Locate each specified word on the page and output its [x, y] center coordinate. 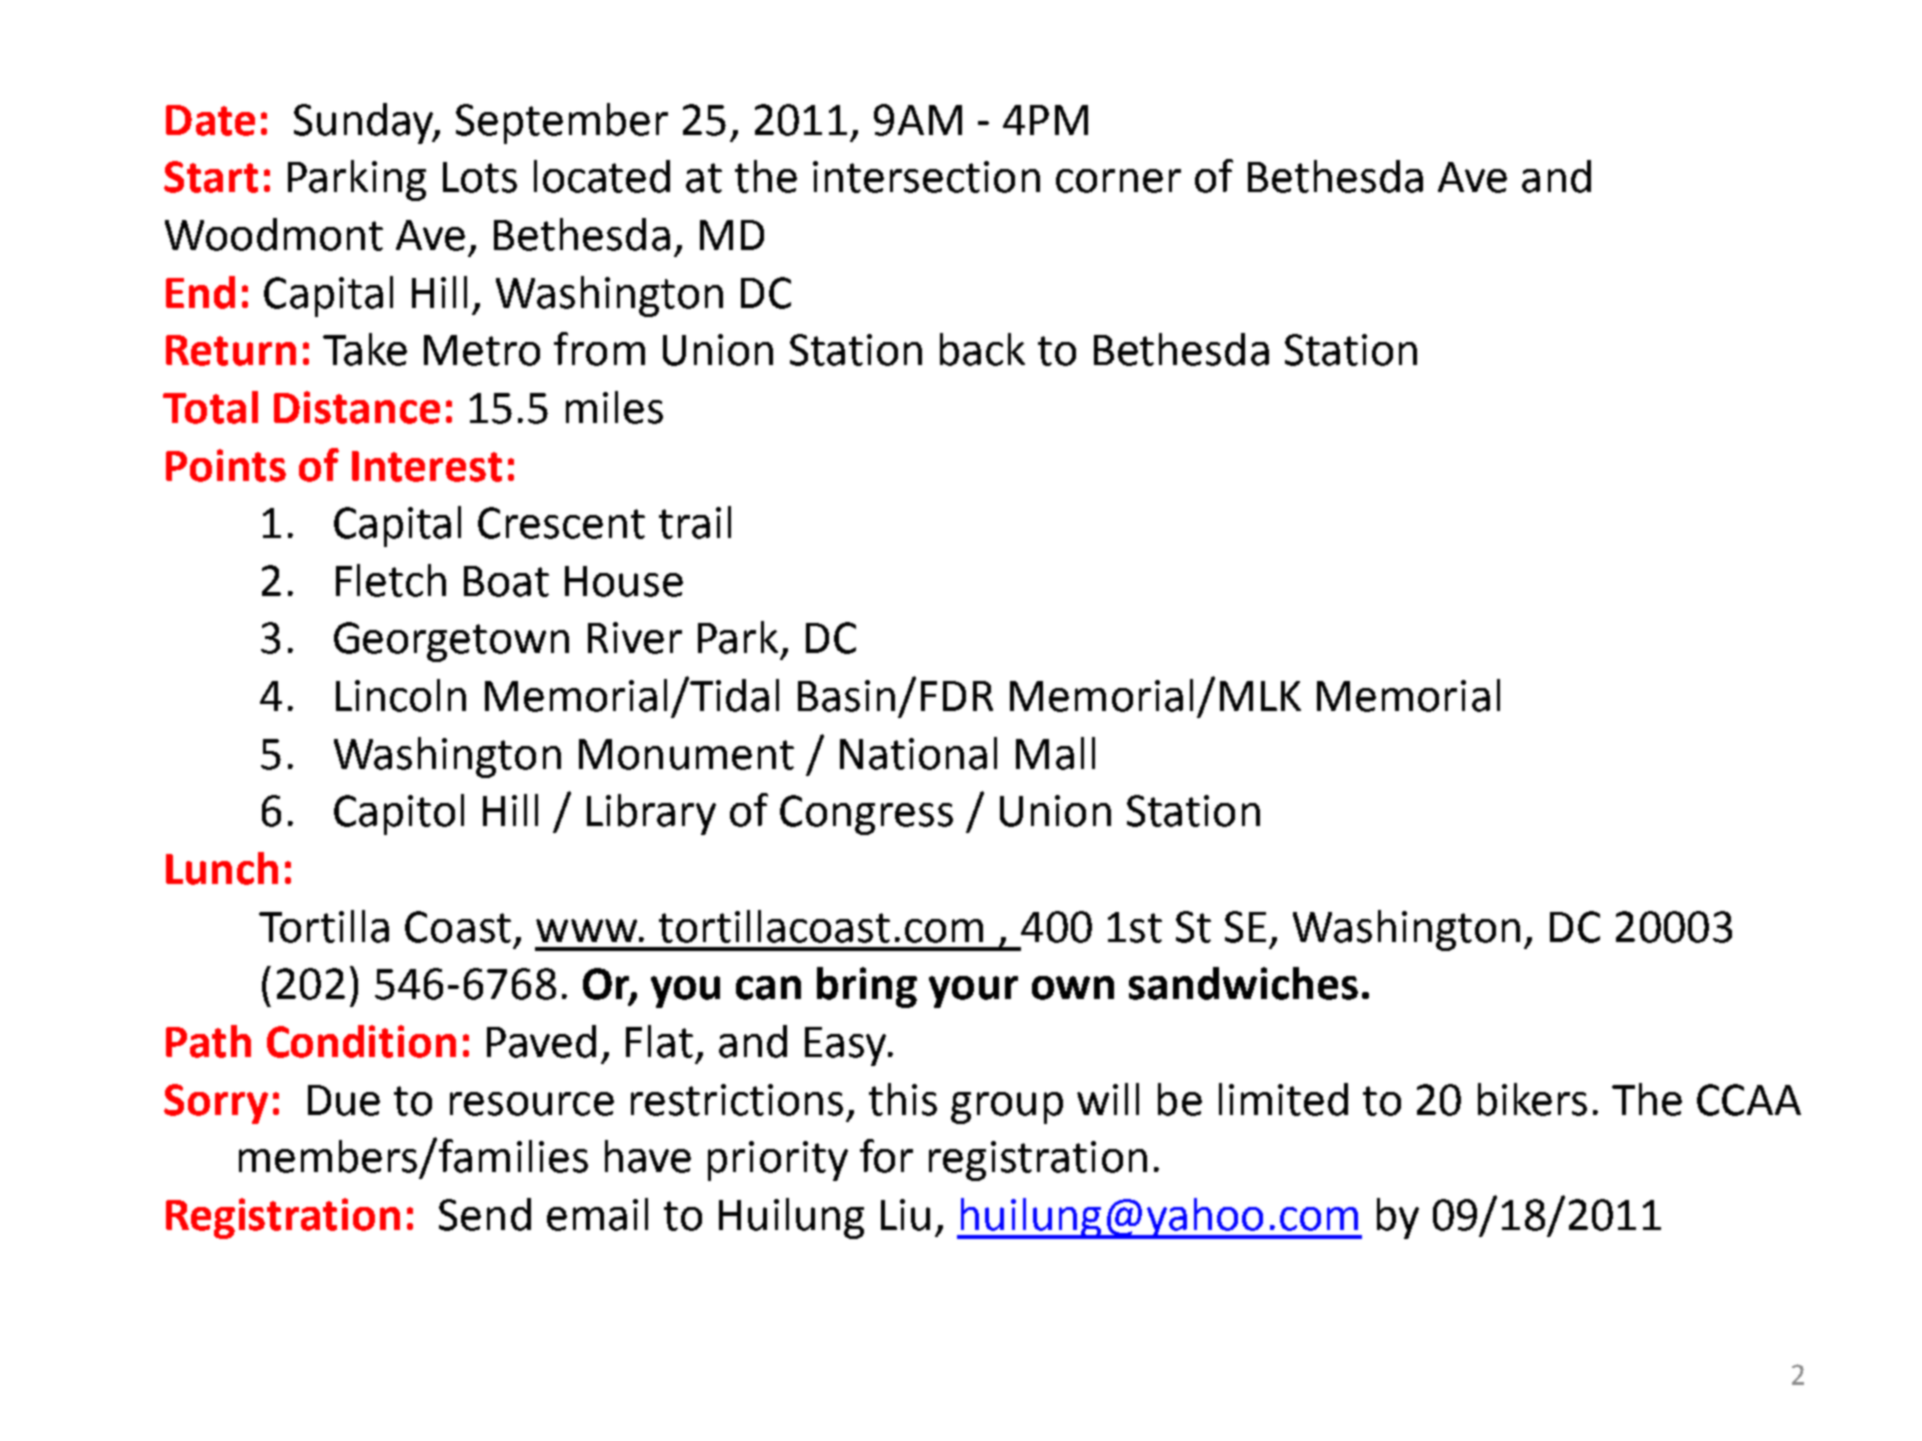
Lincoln [401, 695]
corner [1118, 181]
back [982, 349]
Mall [1055, 753]
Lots [480, 177]
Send [485, 1214]
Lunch [222, 868]
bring [867, 987]
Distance [357, 407]
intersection [926, 177]
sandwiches [1243, 983]
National [918, 753]
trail [695, 522]
